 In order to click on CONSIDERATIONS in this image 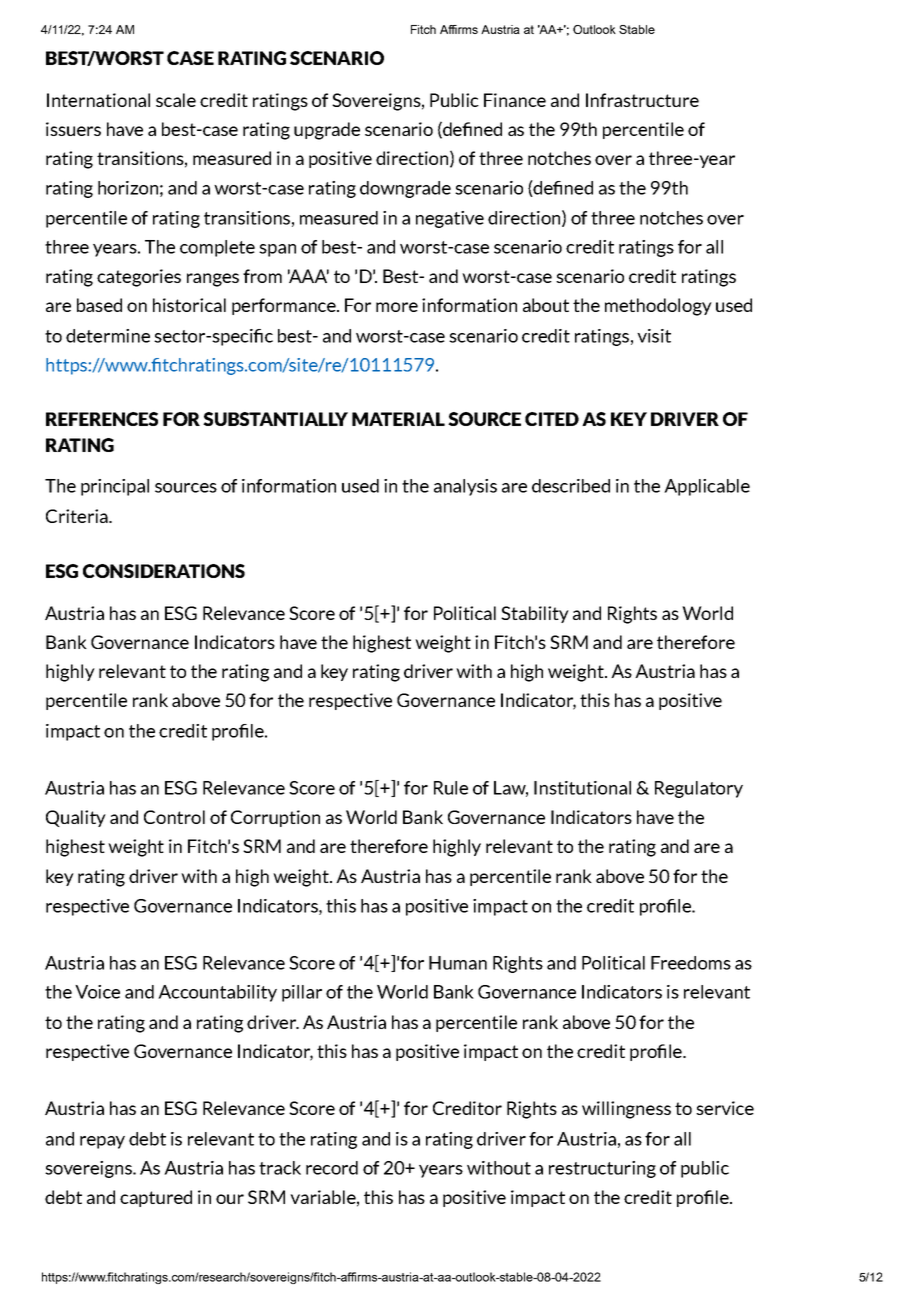, I will do `click(164, 571)`.
